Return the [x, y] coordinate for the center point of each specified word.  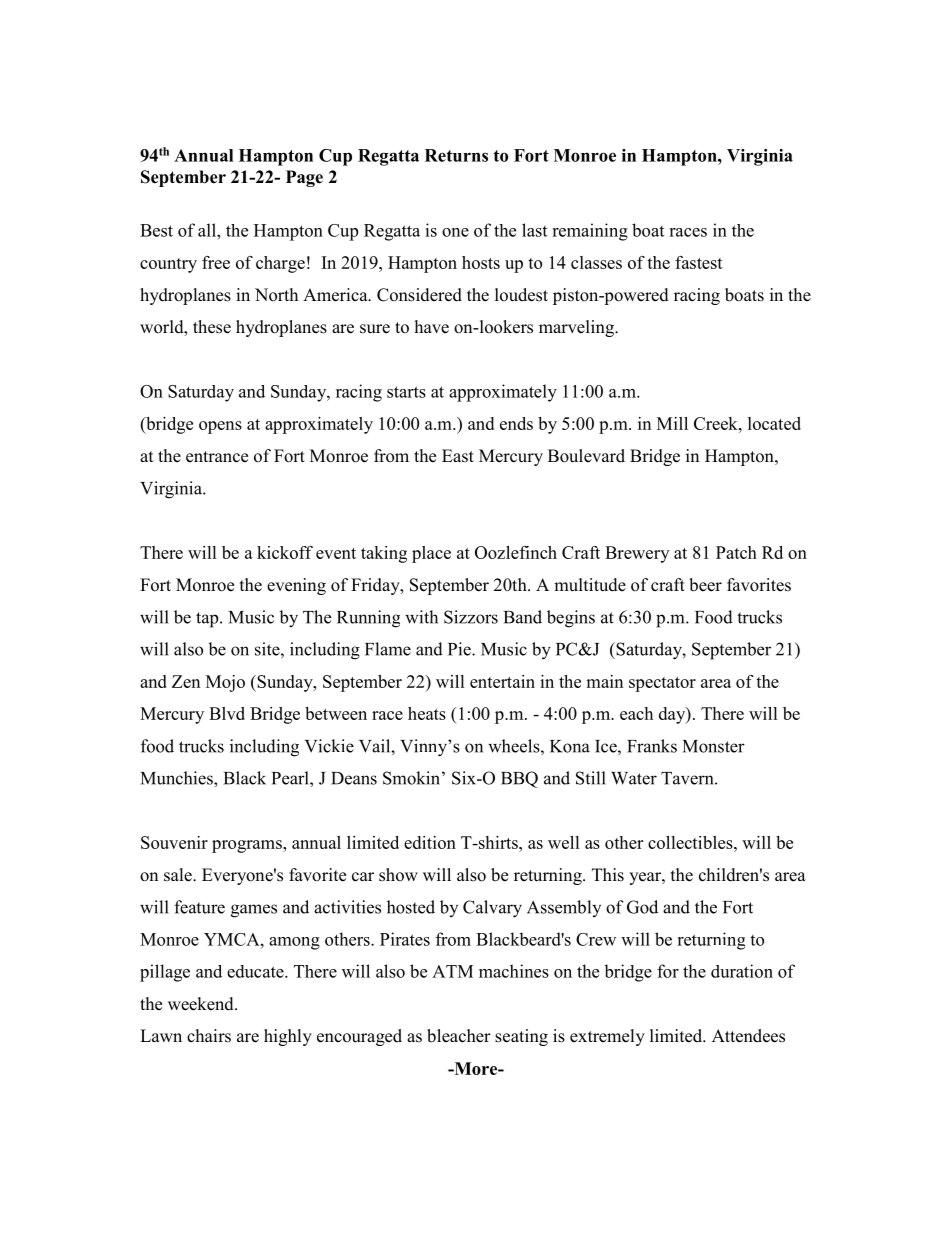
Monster [714, 746]
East [458, 456]
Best [156, 230]
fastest [699, 262]
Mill [672, 423]
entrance [217, 457]
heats [427, 713]
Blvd [227, 713]
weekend [202, 1004]
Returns [456, 155]
